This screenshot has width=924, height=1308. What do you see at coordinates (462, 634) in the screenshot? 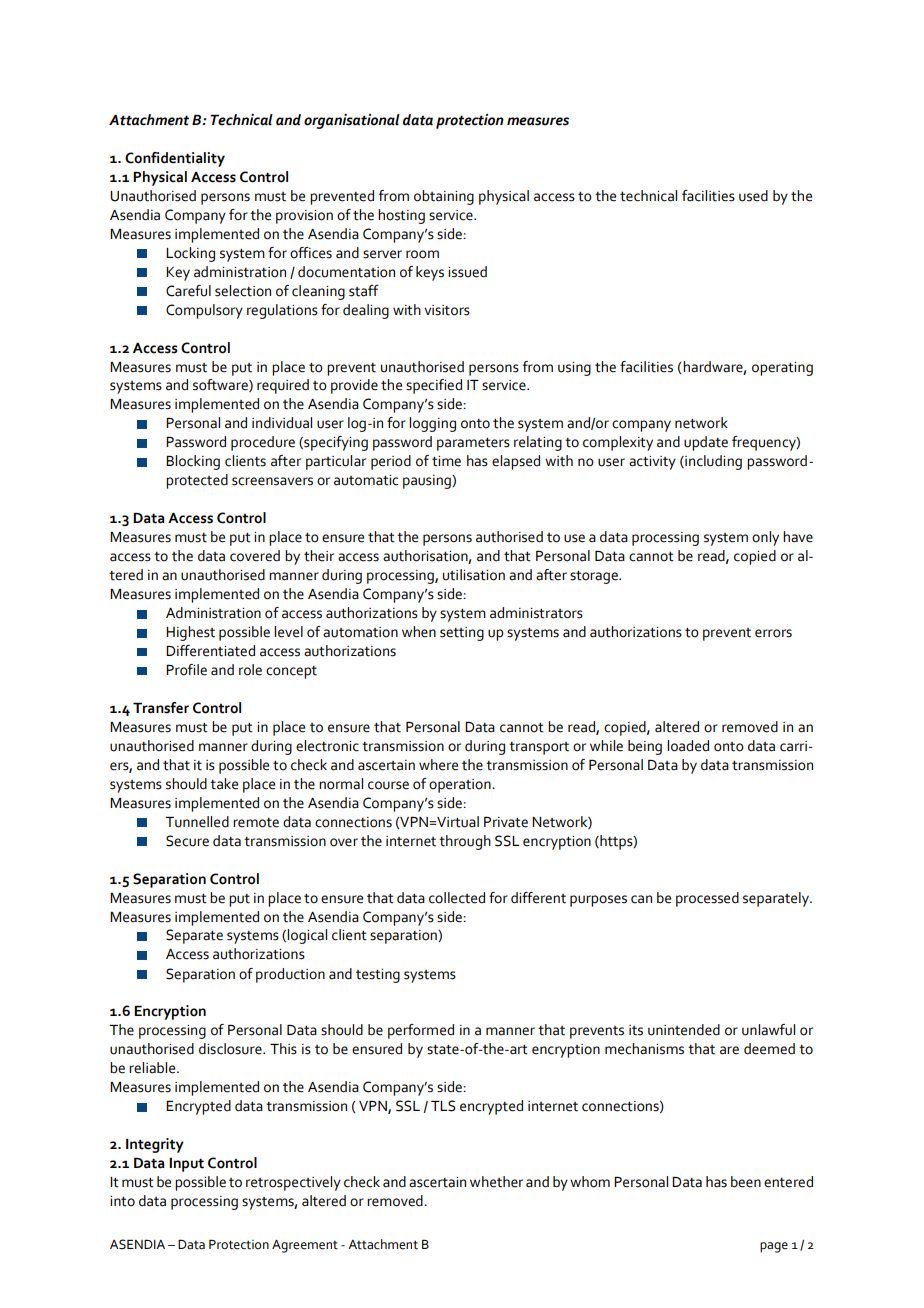
I see `setting` at bounding box center [462, 634].
